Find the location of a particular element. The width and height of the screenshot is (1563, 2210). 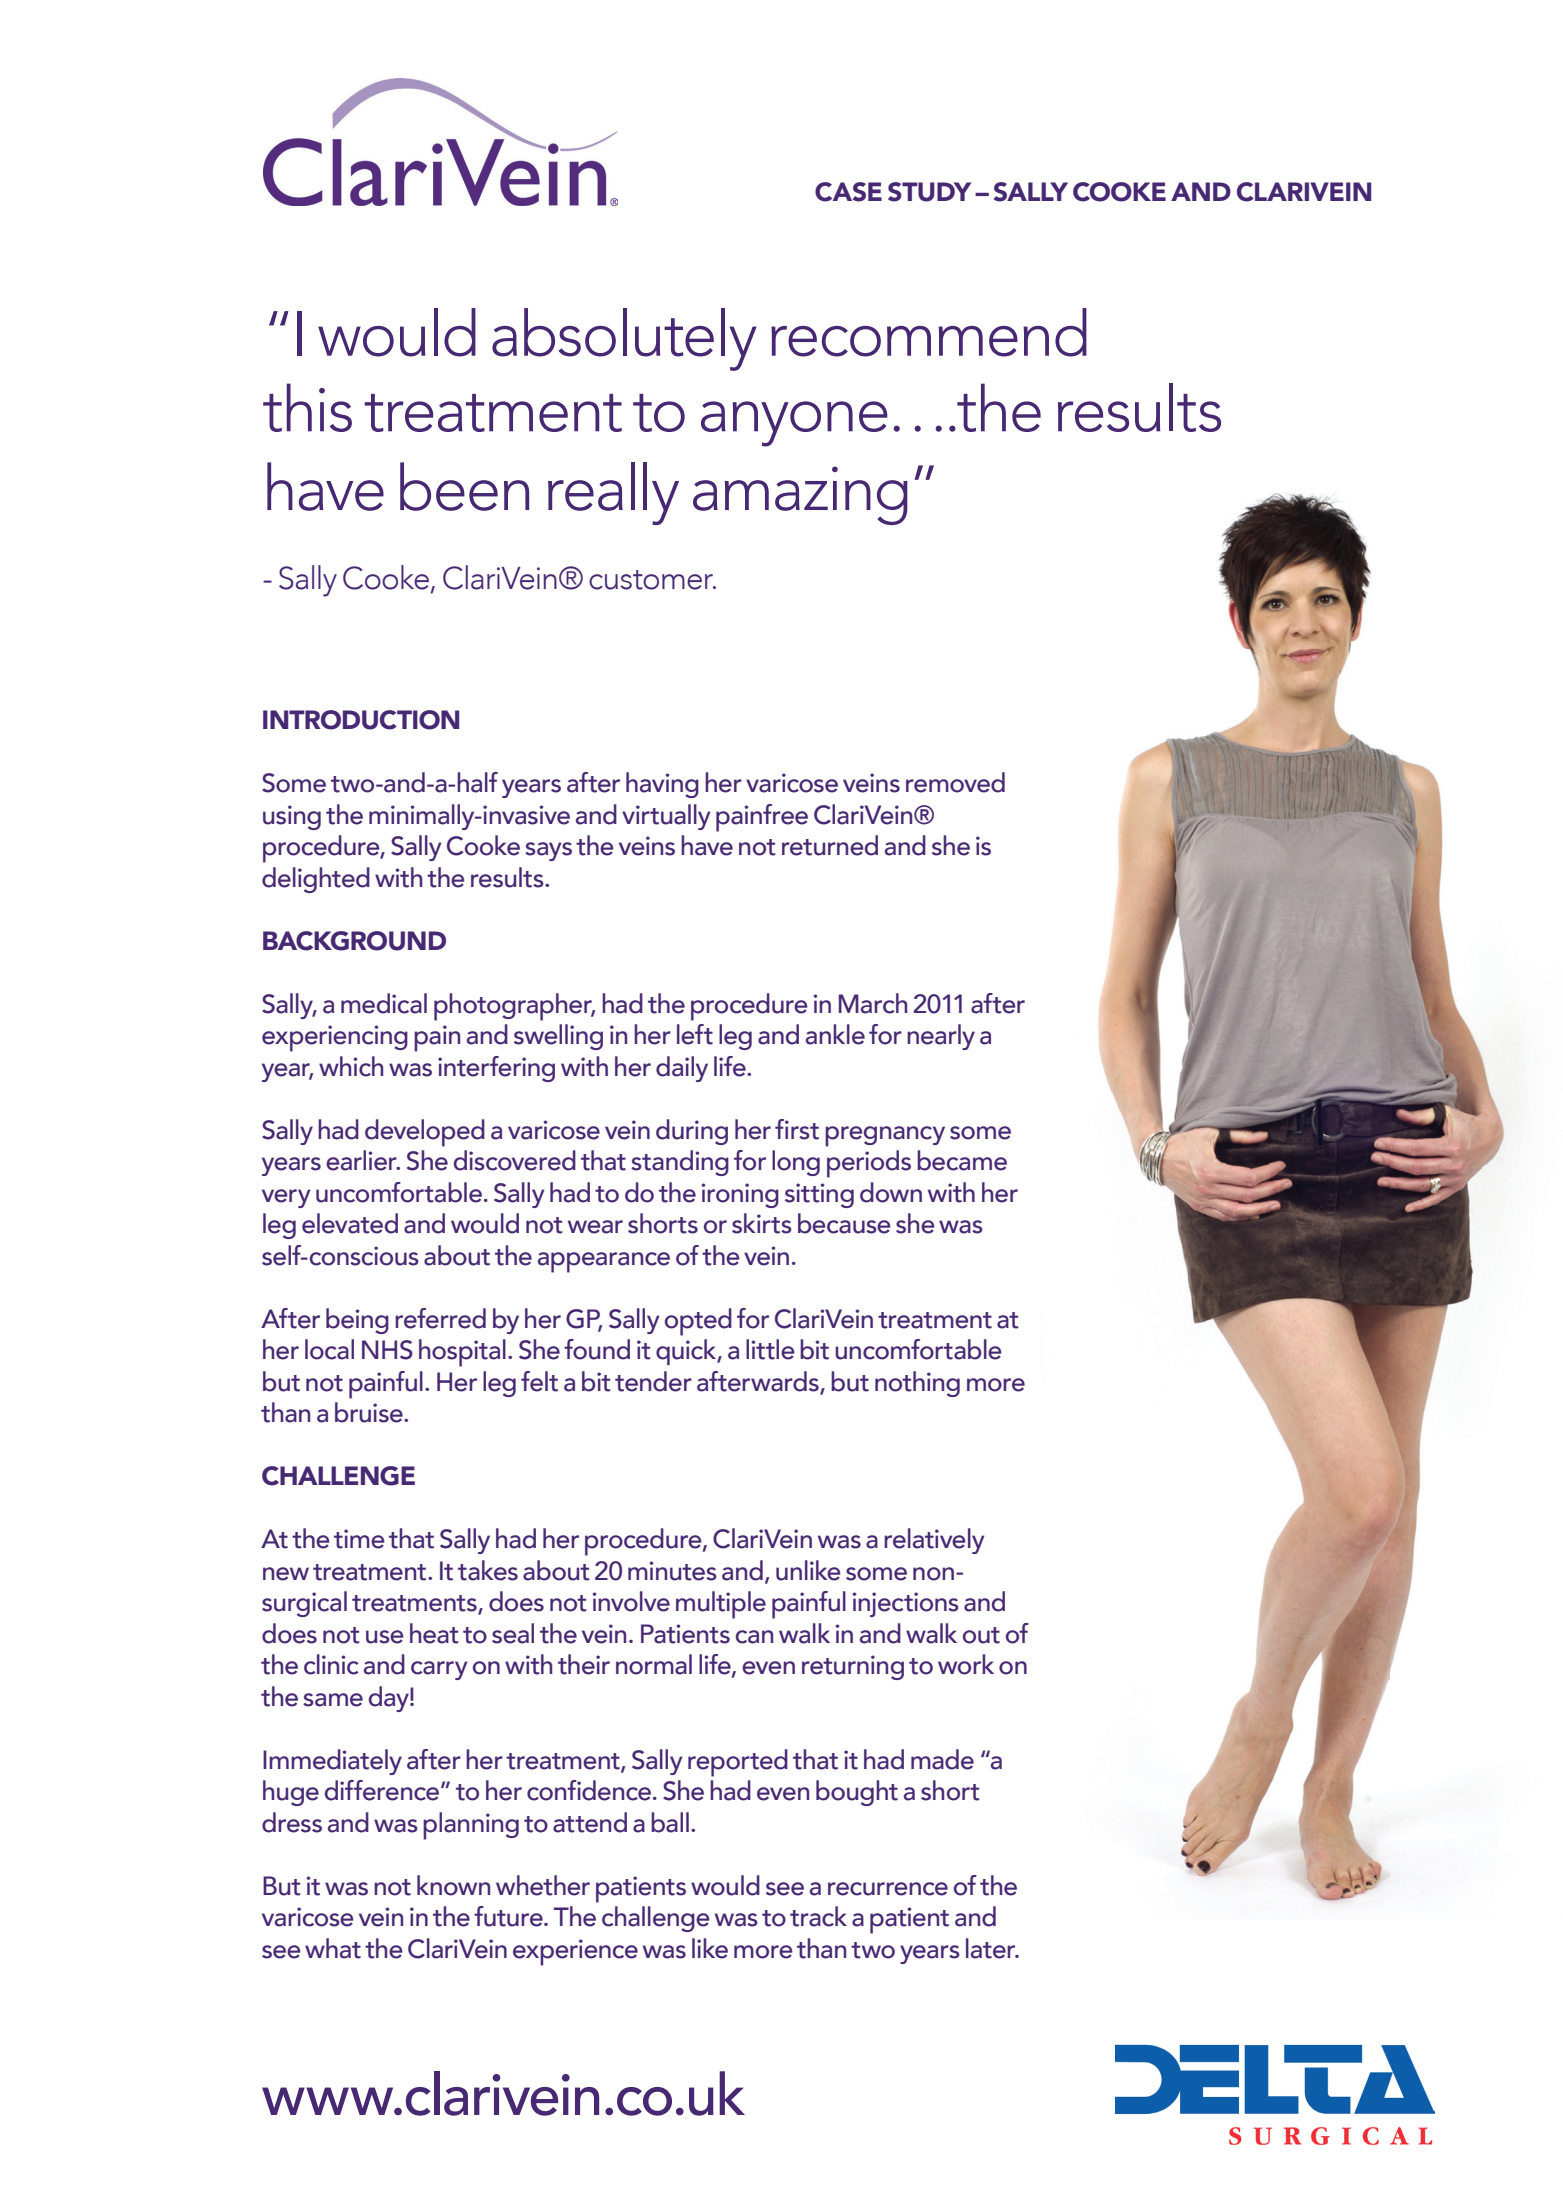

ball is located at coordinates (670, 1822).
